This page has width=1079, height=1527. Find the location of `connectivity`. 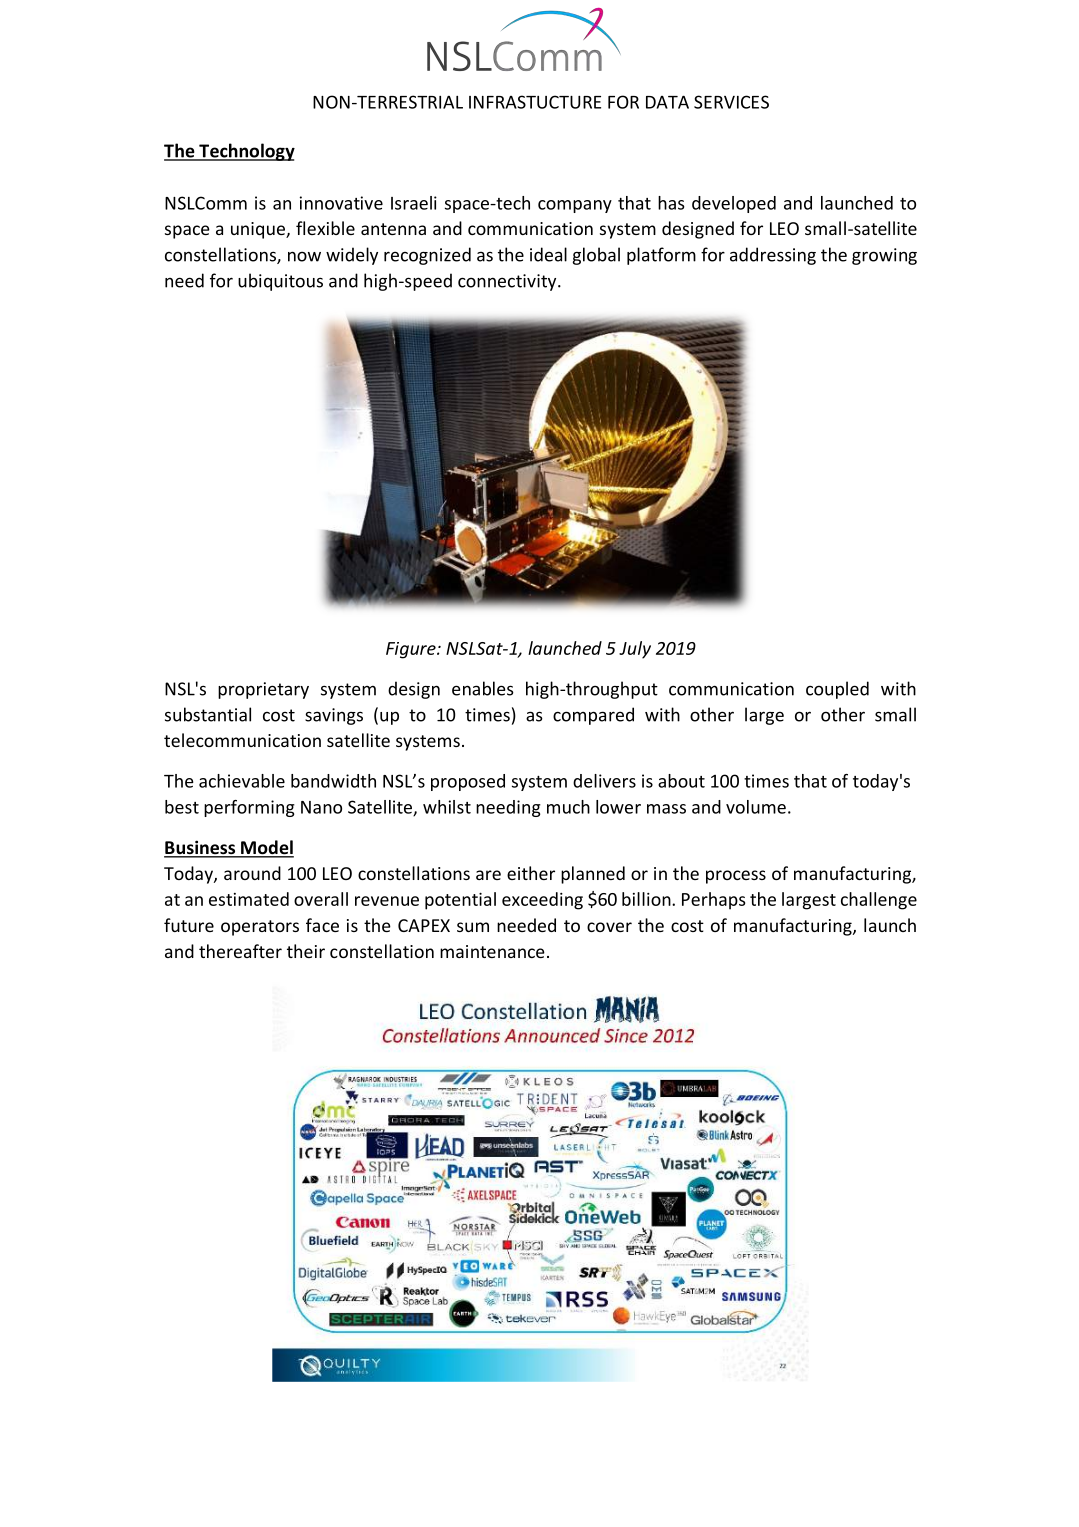

connectivity is located at coordinates (508, 282).
